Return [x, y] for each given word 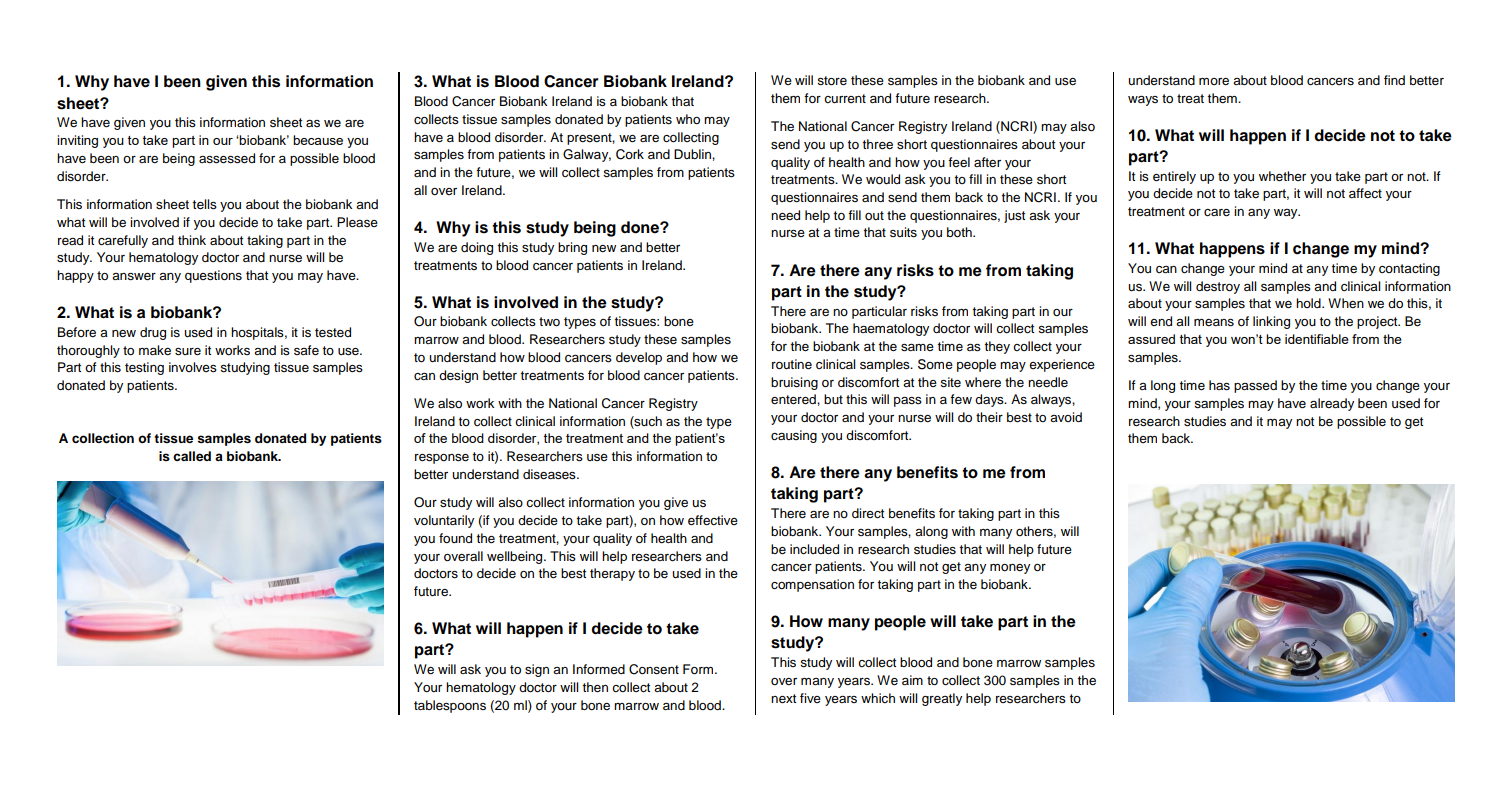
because [318, 140]
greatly [942, 699]
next [783, 698]
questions [213, 276]
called [192, 456]
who [688, 119]
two [549, 321]
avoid [1066, 417]
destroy [1218, 287]
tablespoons [450, 706]
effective [713, 520]
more [1214, 81]
